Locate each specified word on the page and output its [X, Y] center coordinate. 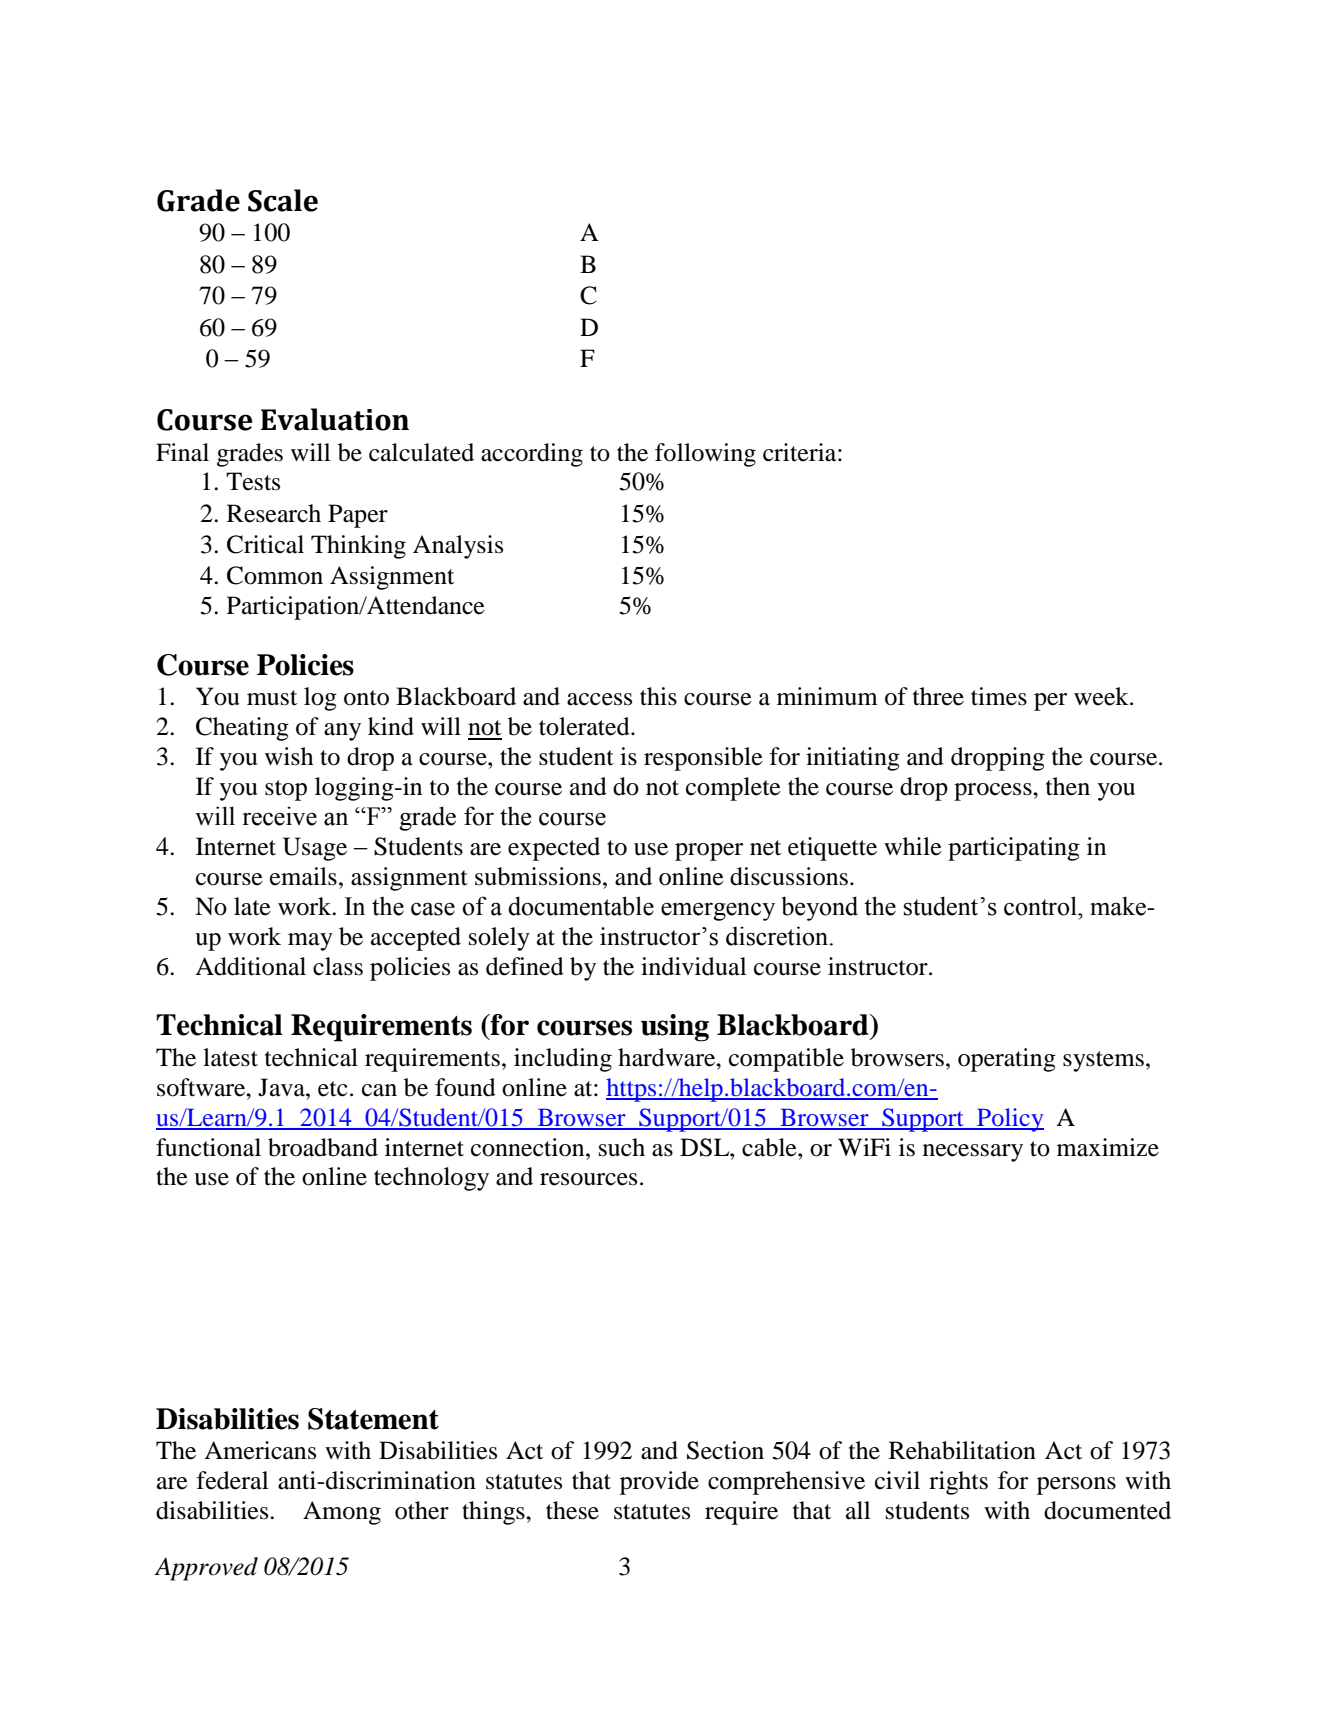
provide [659, 1483]
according [532, 455]
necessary [973, 1153]
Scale [283, 200]
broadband [323, 1147]
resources [588, 1179]
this [658, 696]
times [999, 696]
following [705, 455]
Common [275, 575]
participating [1014, 849]
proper [709, 852]
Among [342, 1513]
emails [303, 876]
